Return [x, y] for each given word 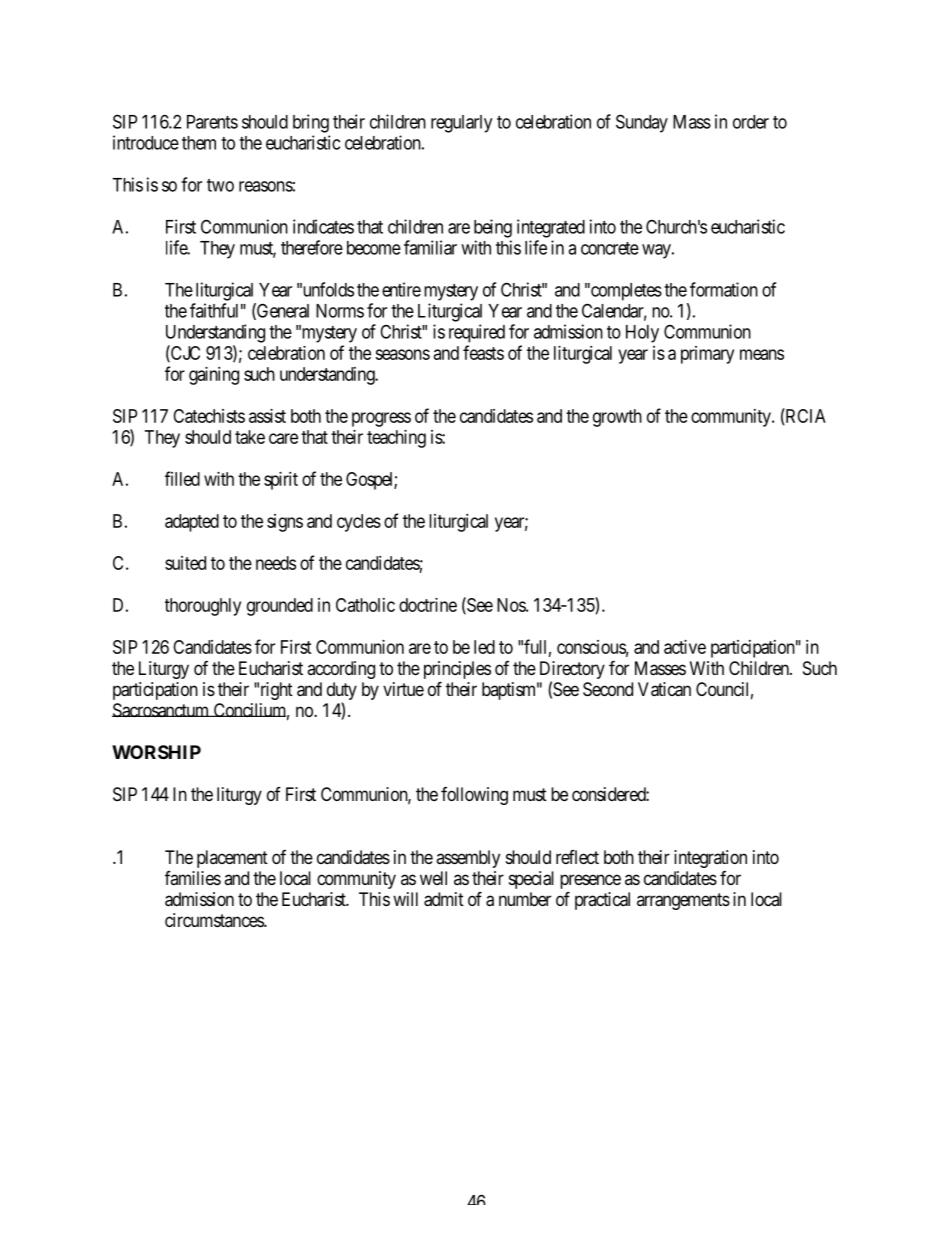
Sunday [642, 123]
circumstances [215, 920]
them [199, 143]
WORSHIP [156, 752]
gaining [214, 376]
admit [444, 899]
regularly [461, 124]
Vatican [664, 689]
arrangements [683, 901]
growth [617, 418]
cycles [359, 523]
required [477, 333]
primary [707, 355]
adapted [192, 523]
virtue [403, 689]
